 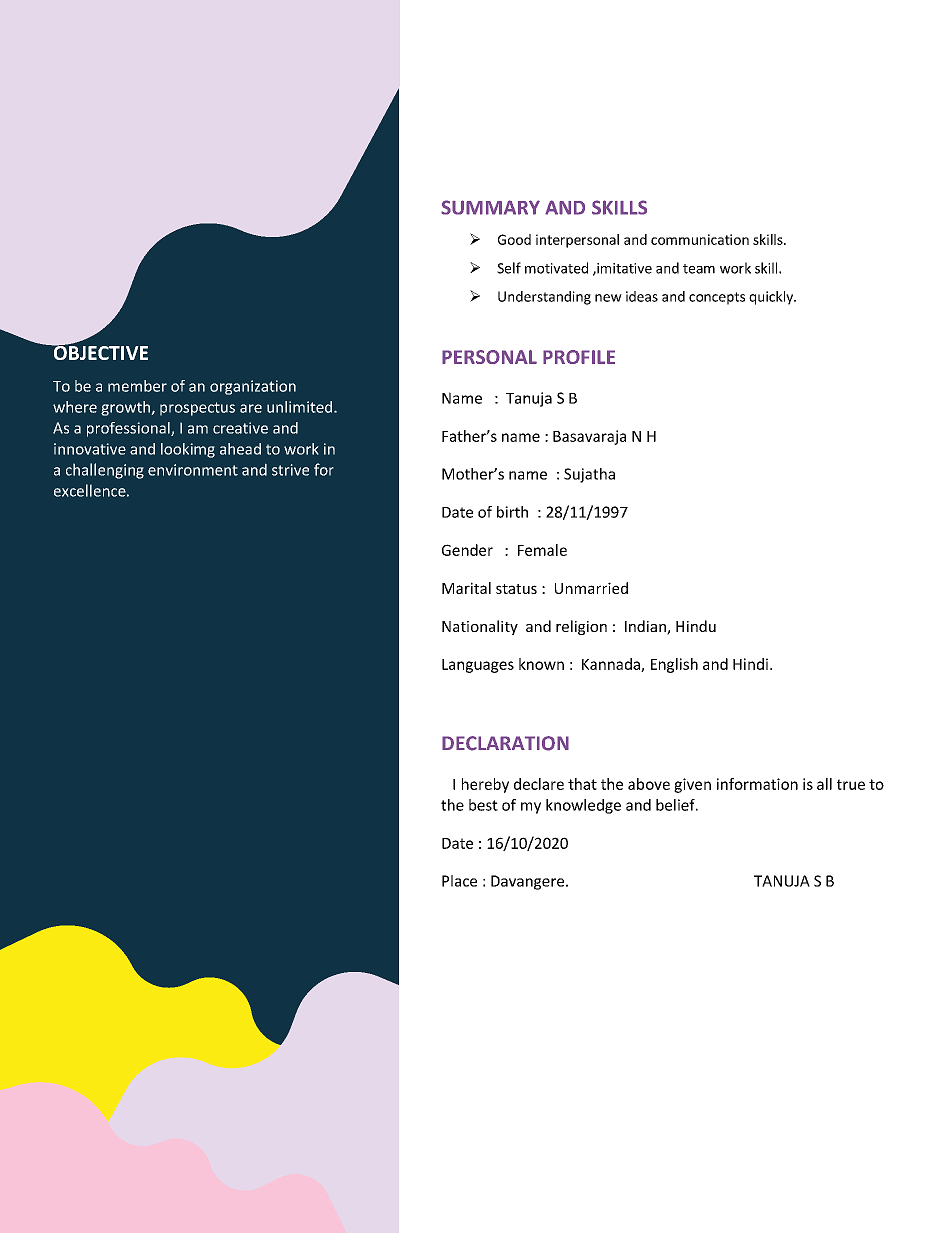 What do you see at coordinates (459, 881) in the screenshot?
I see `Place` at bounding box center [459, 881].
